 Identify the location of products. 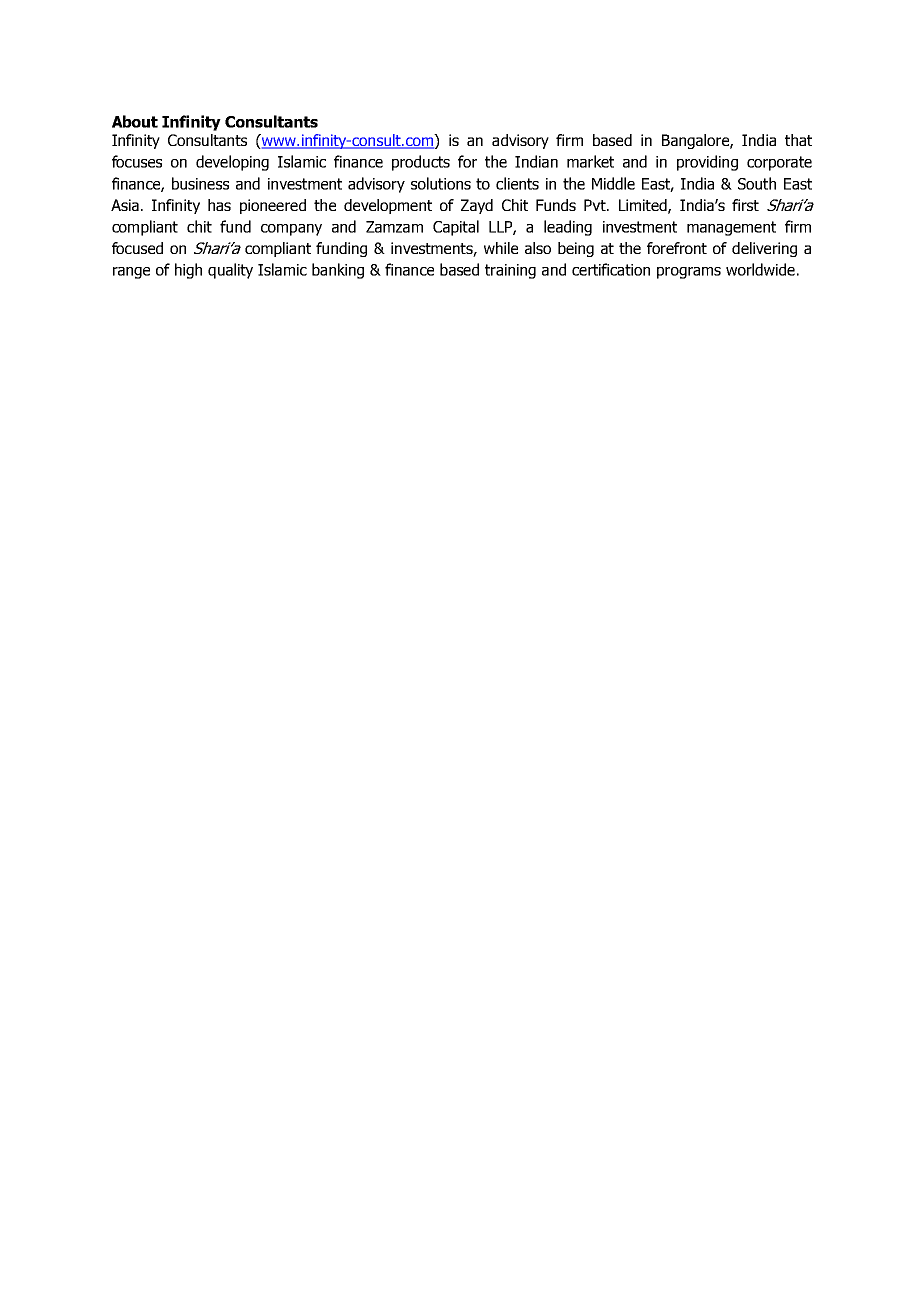
(421, 163).
